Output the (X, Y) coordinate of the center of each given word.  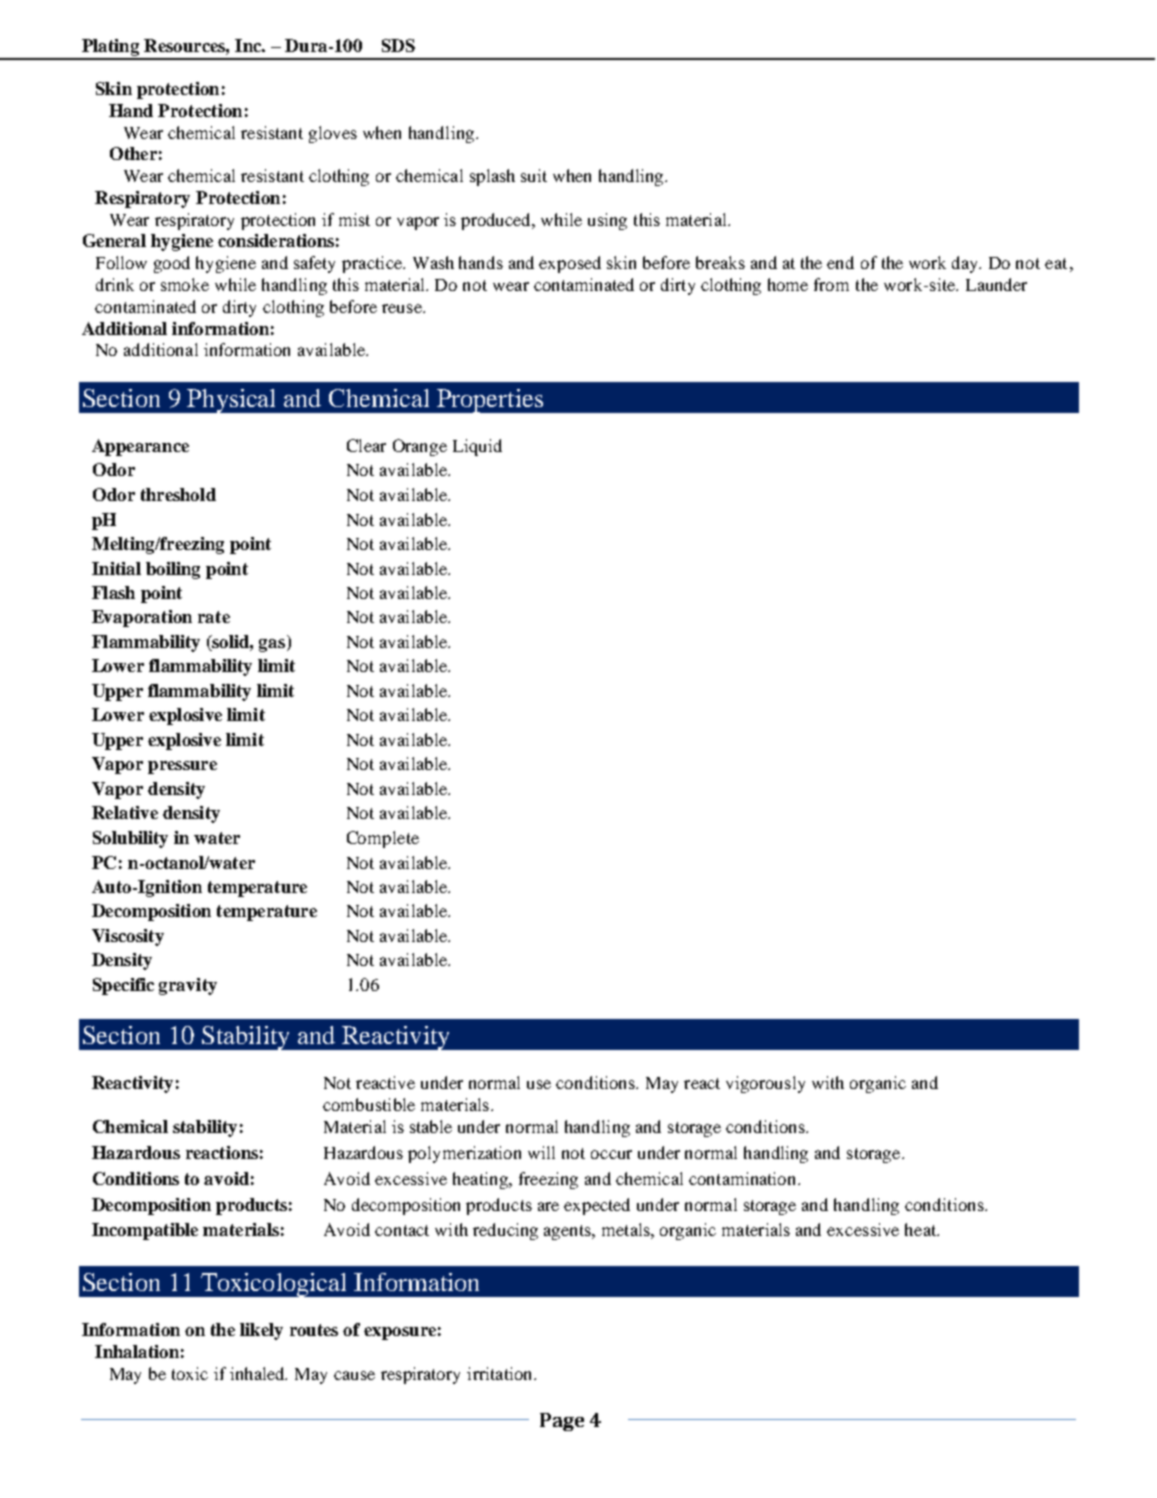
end (840, 262)
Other (133, 153)
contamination (744, 1178)
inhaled (258, 1373)
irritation (501, 1373)
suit (534, 175)
